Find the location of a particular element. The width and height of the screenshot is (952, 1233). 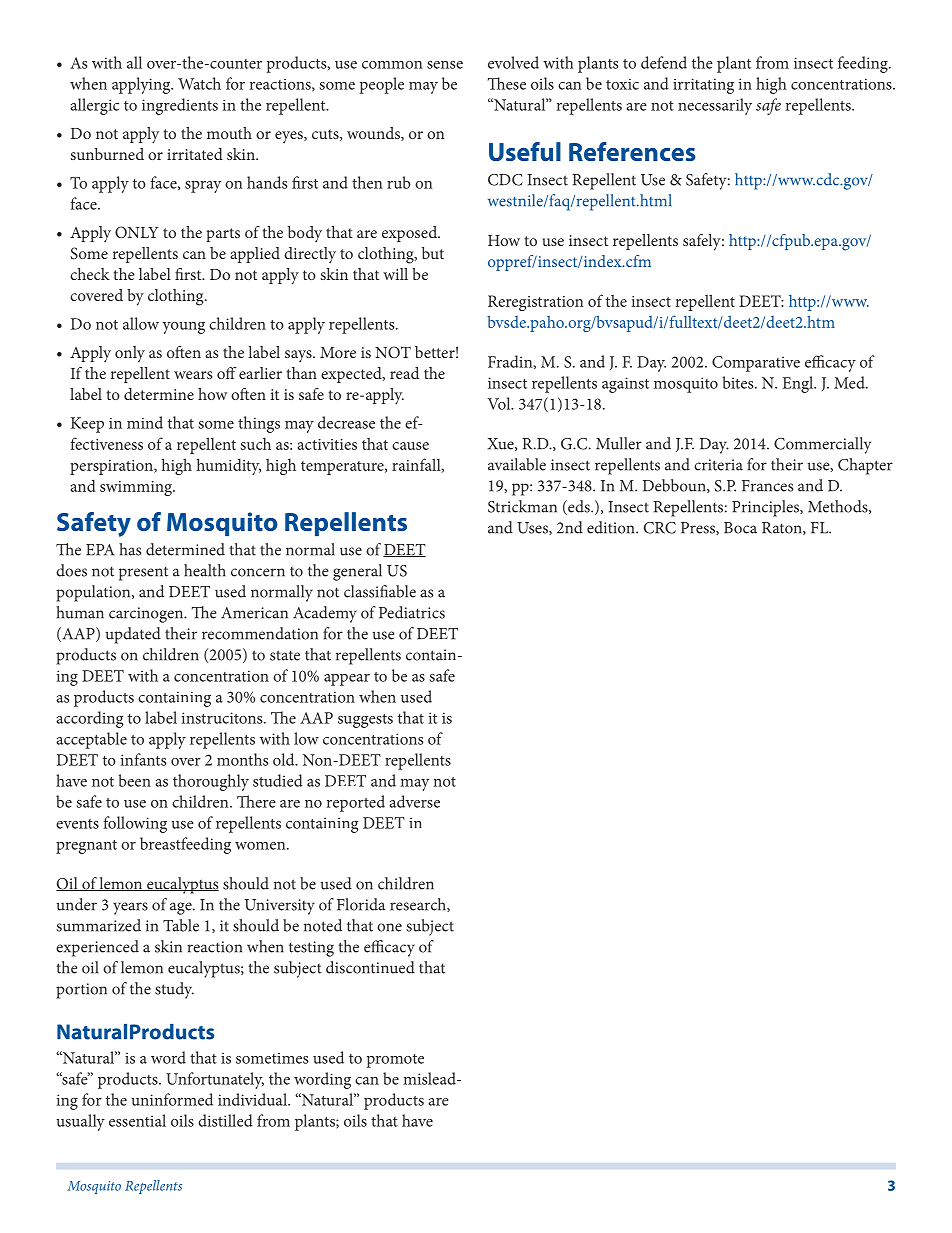

ingredients is located at coordinates (180, 106).
